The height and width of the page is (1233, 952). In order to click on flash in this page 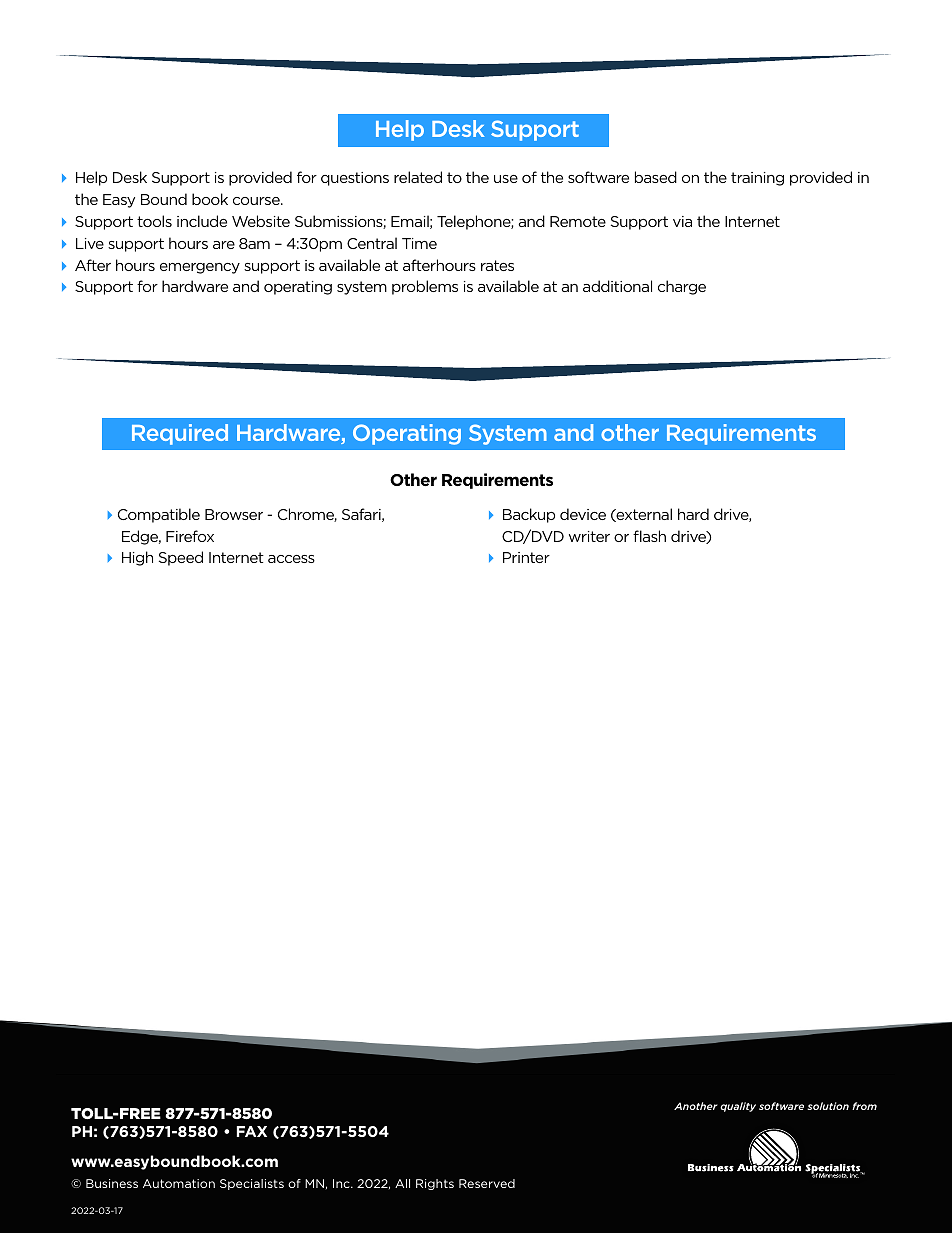, I will do `click(649, 536)`.
